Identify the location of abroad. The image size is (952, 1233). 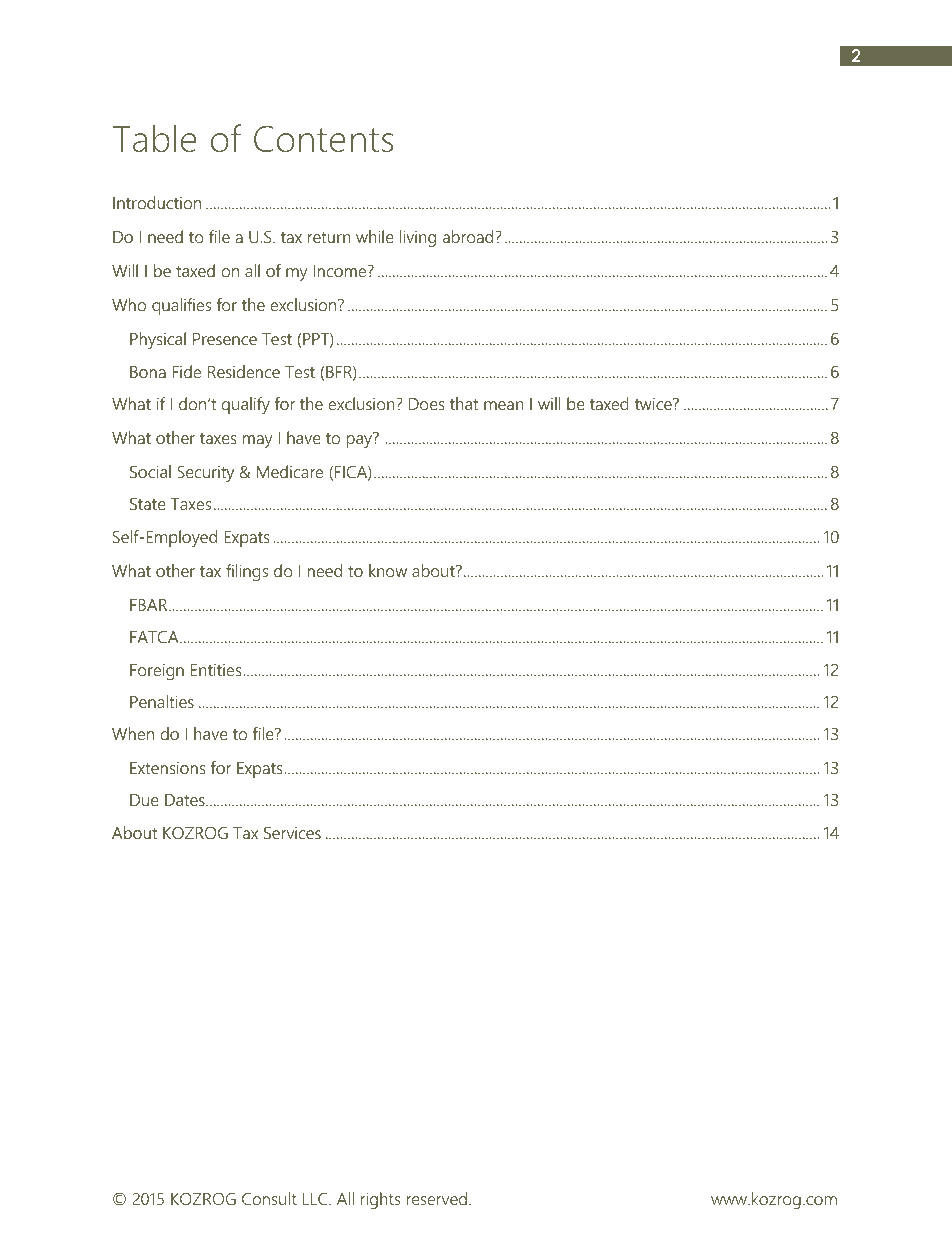
(469, 236).
